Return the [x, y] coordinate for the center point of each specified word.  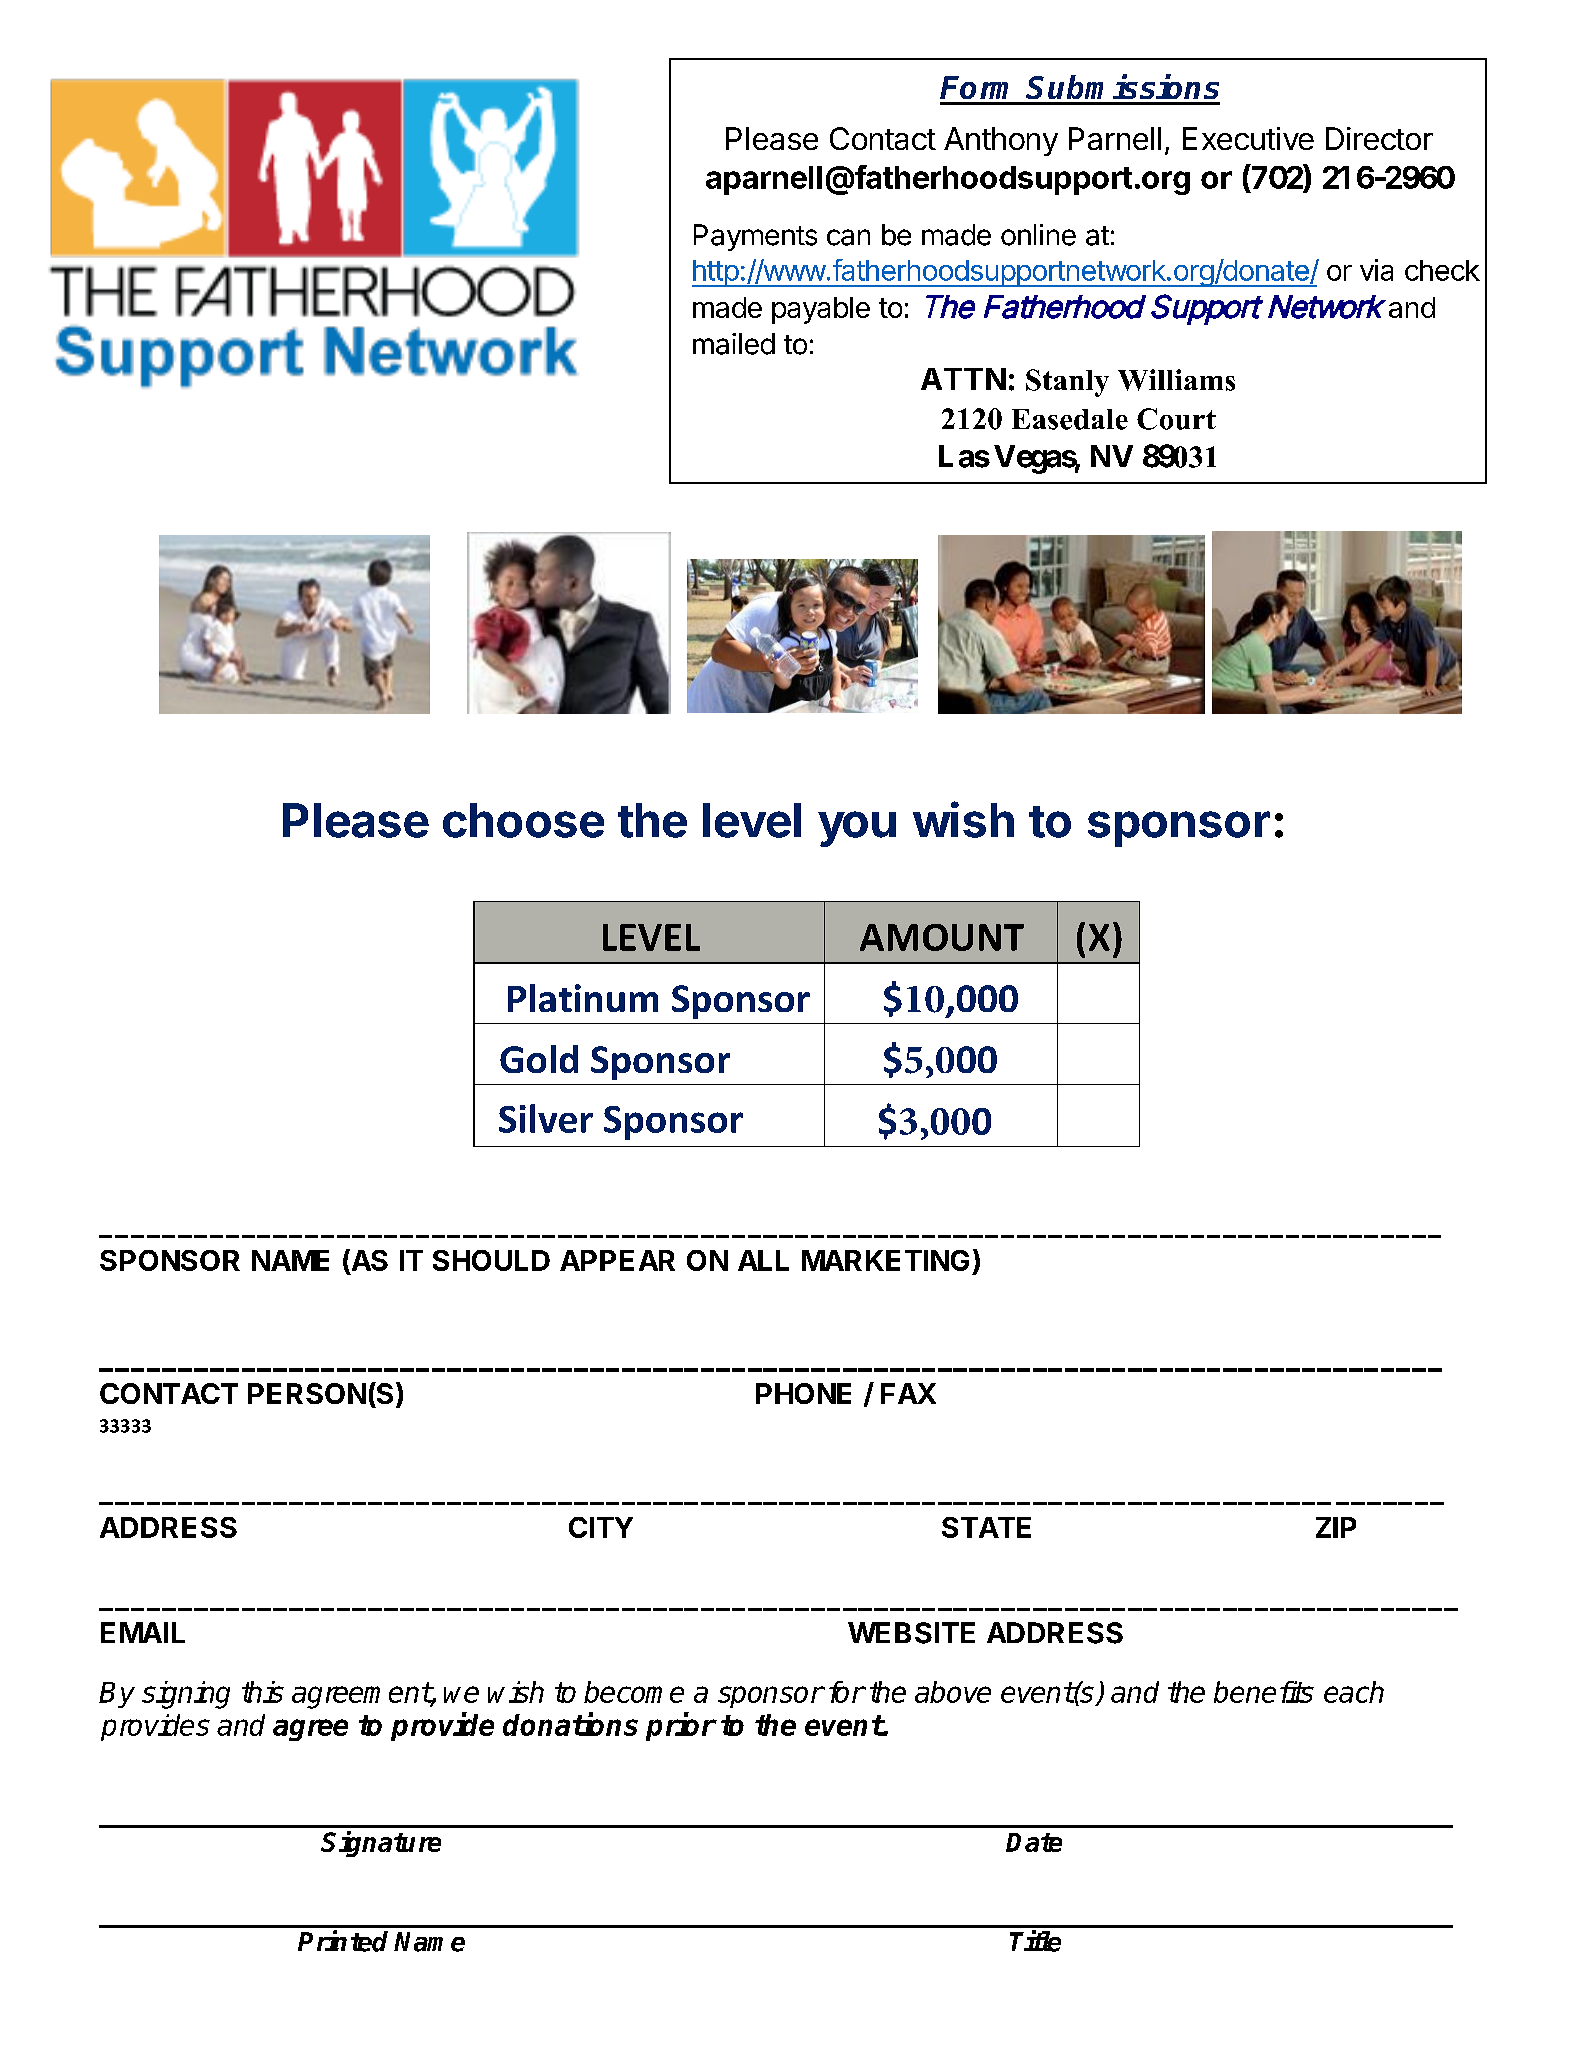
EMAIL [143, 1632]
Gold [539, 1059]
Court [1176, 419]
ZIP [1336, 1527]
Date [1034, 1842]
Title [1035, 1941]
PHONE [803, 1393]
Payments [755, 237]
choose [523, 820]
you [857, 829]
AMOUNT [942, 937]
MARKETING [885, 1260]
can [848, 237]
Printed [343, 1941]
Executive [1248, 138]
